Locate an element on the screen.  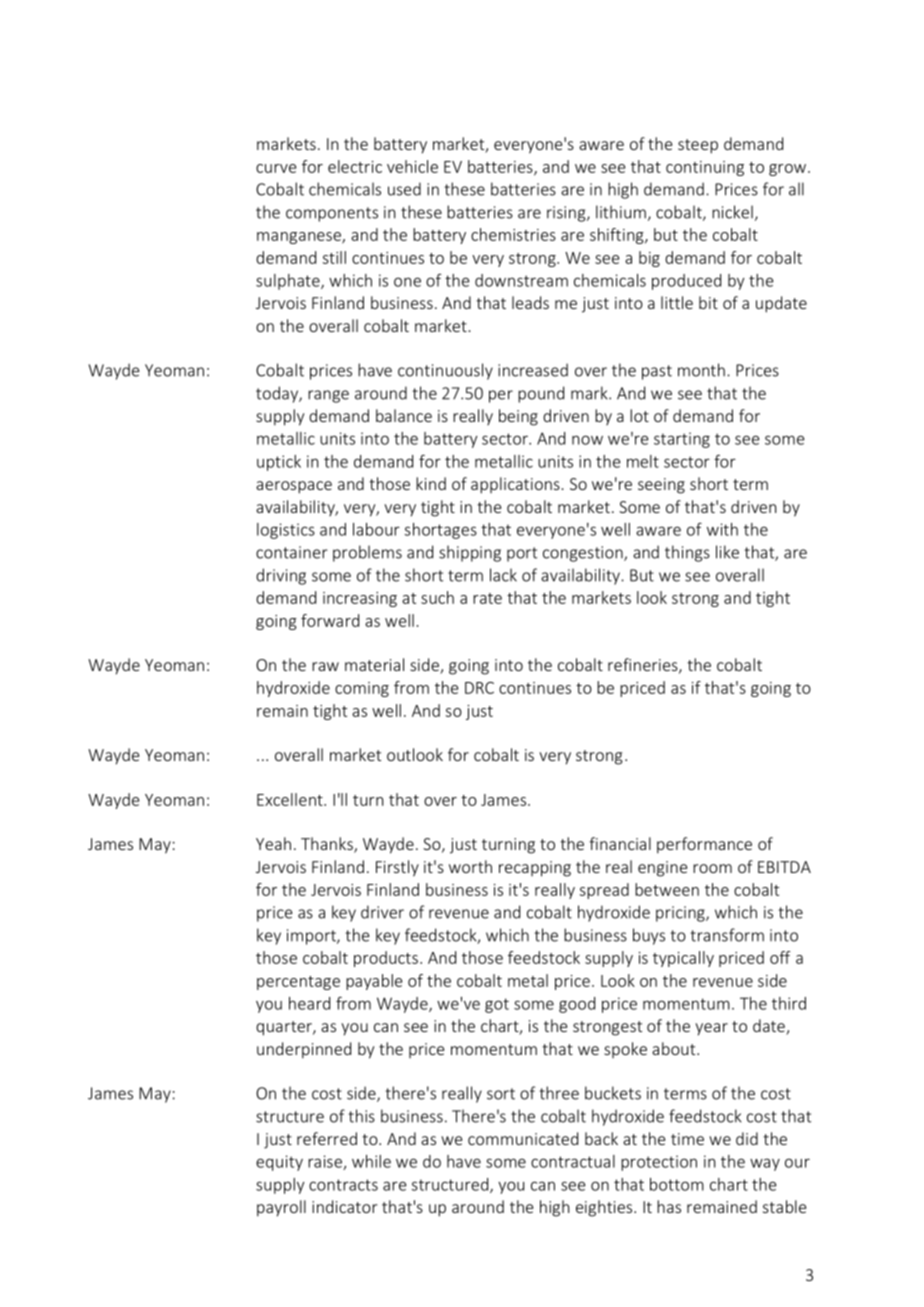
month is located at coordinates (701, 370).
